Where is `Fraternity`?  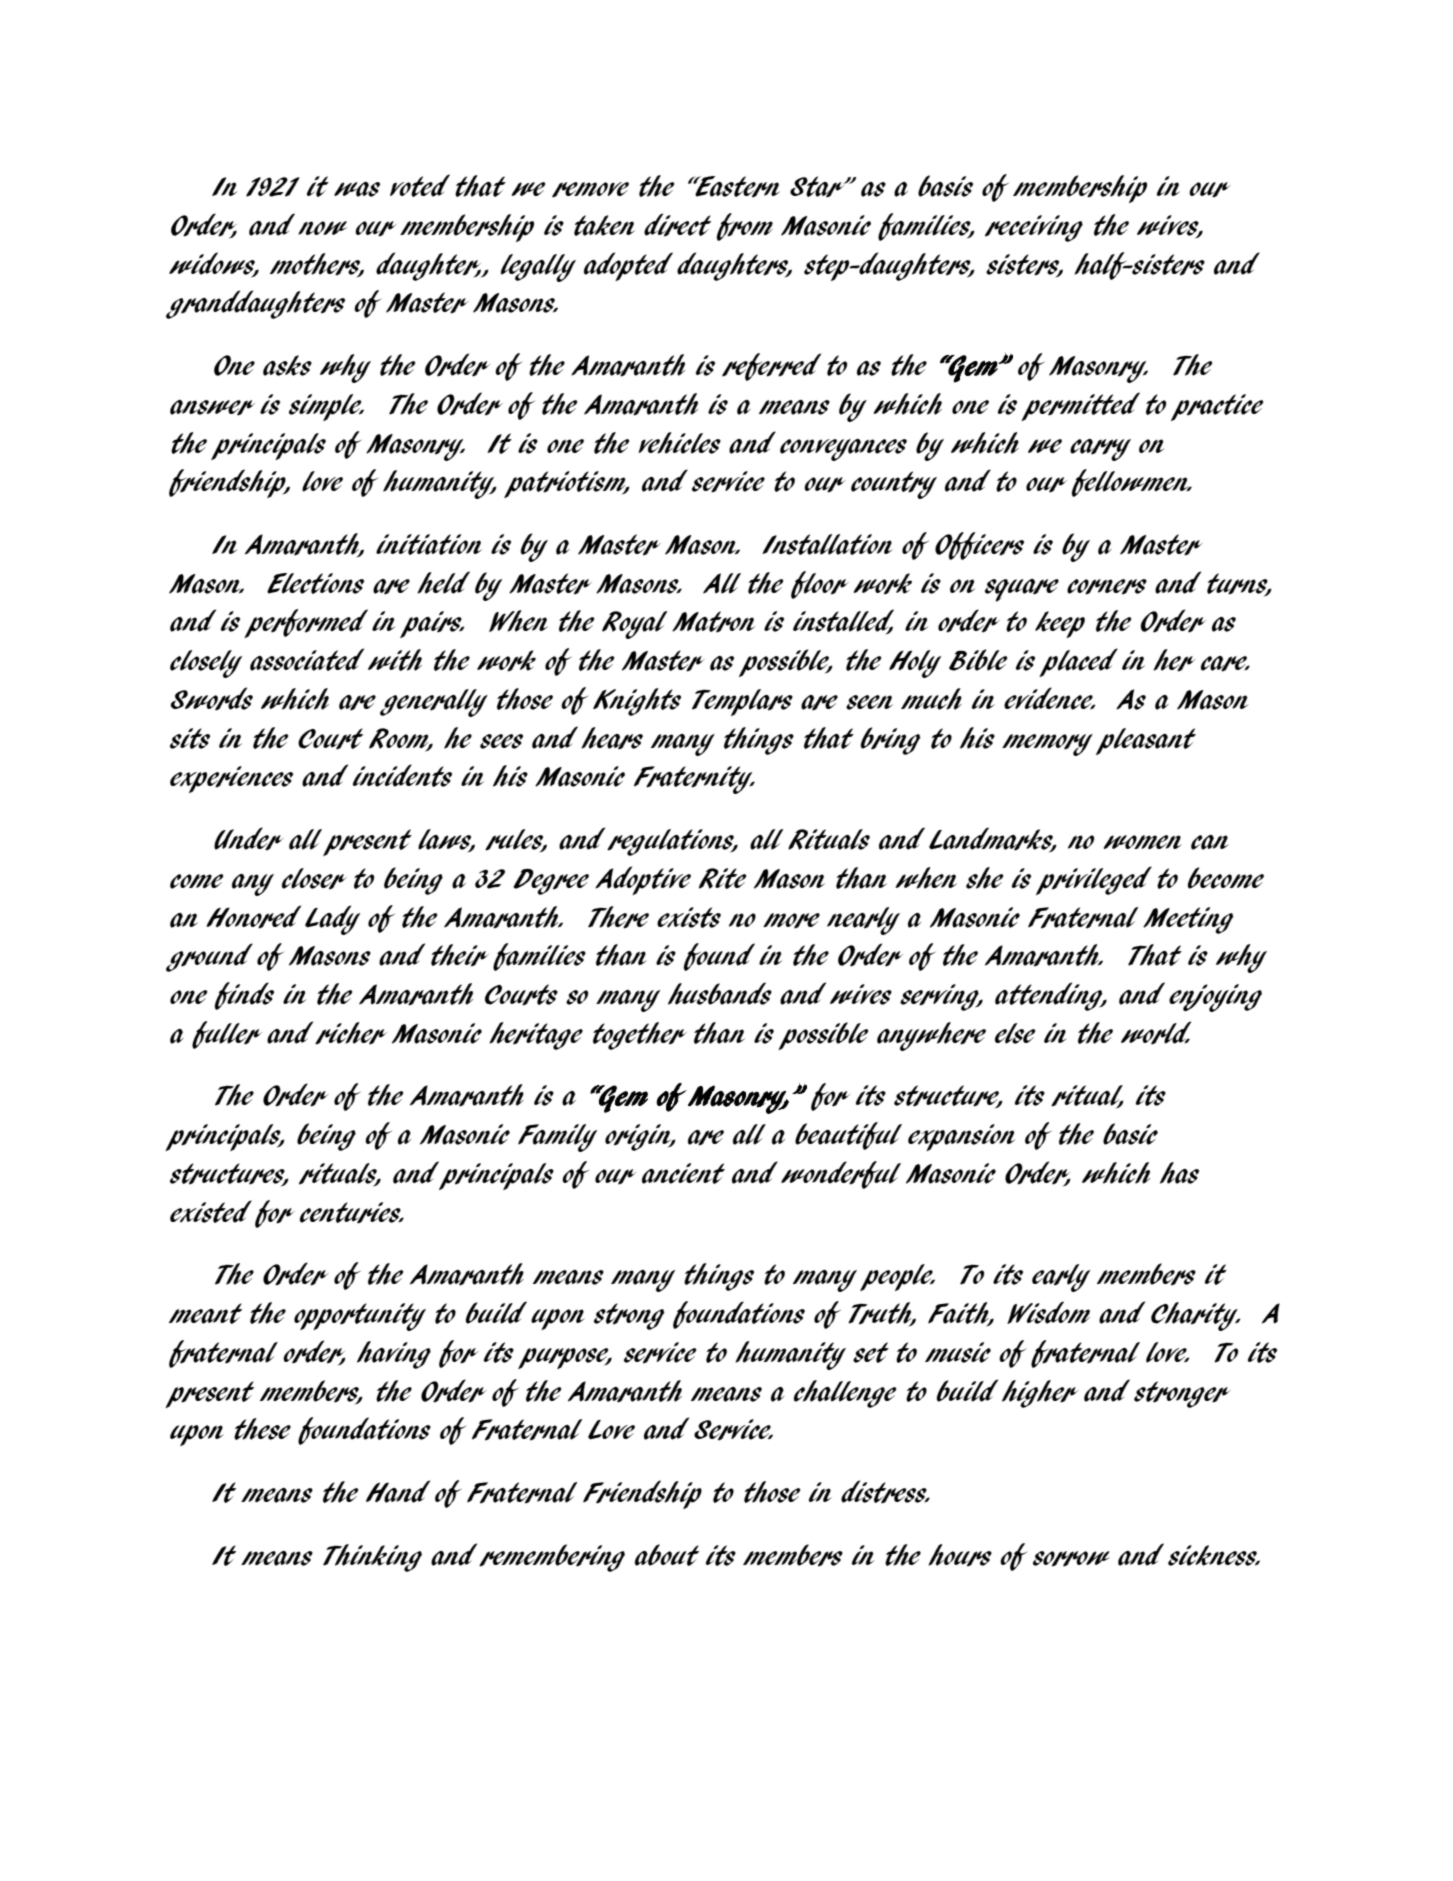
Fraternity is located at coordinates (694, 780).
